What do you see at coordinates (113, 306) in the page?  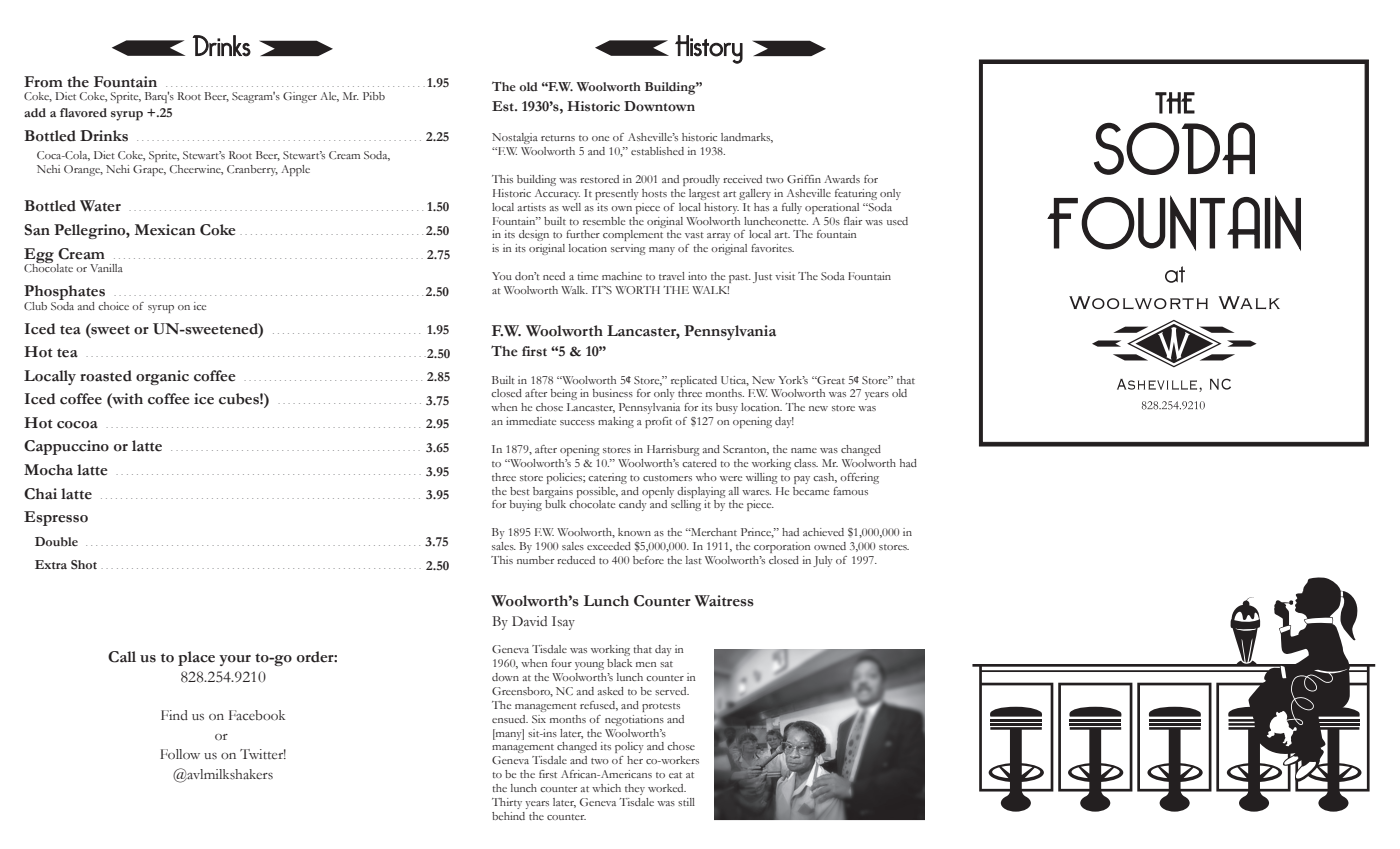 I see `choice` at bounding box center [113, 306].
